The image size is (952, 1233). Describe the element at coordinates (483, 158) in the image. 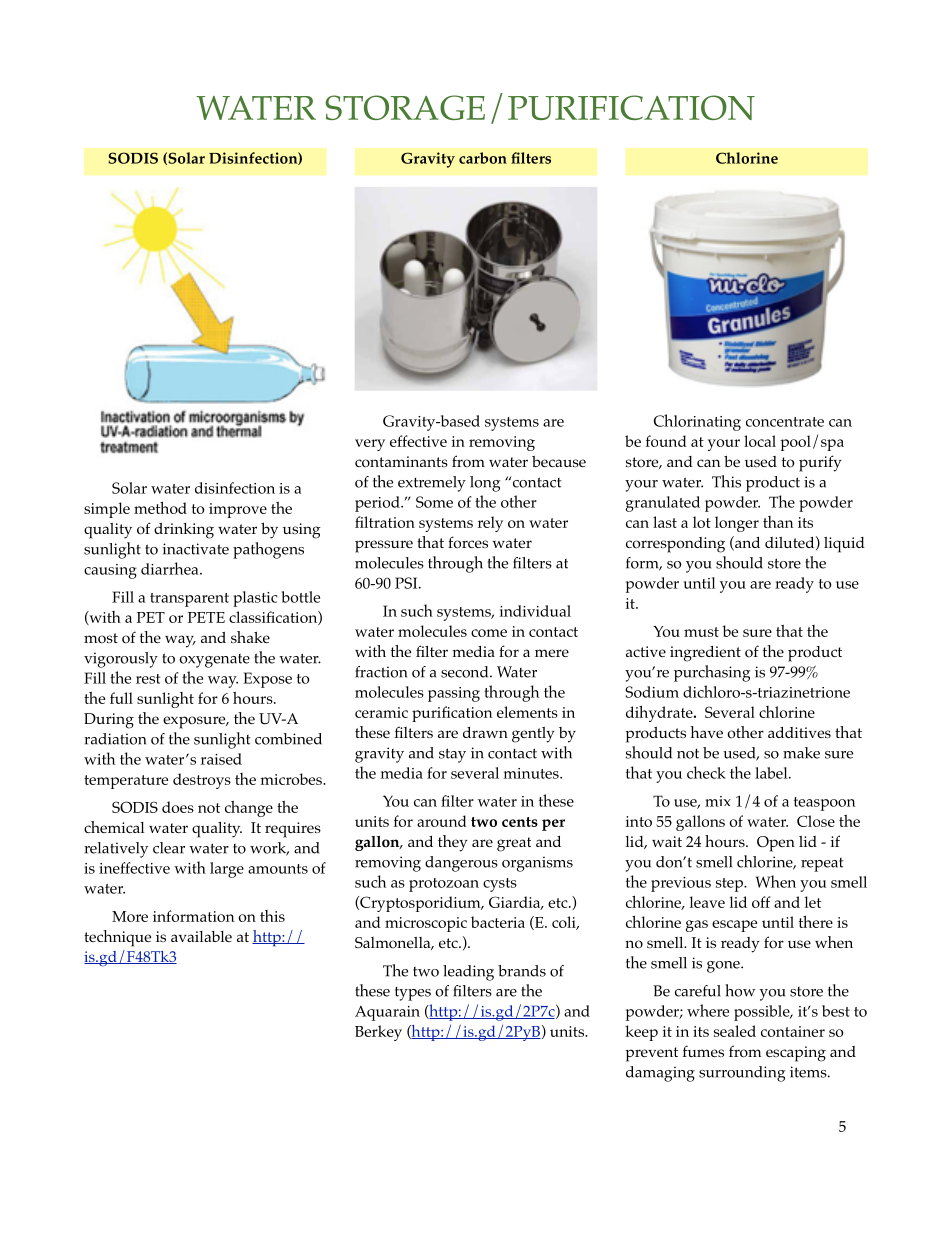

I see `carbon` at that location.
